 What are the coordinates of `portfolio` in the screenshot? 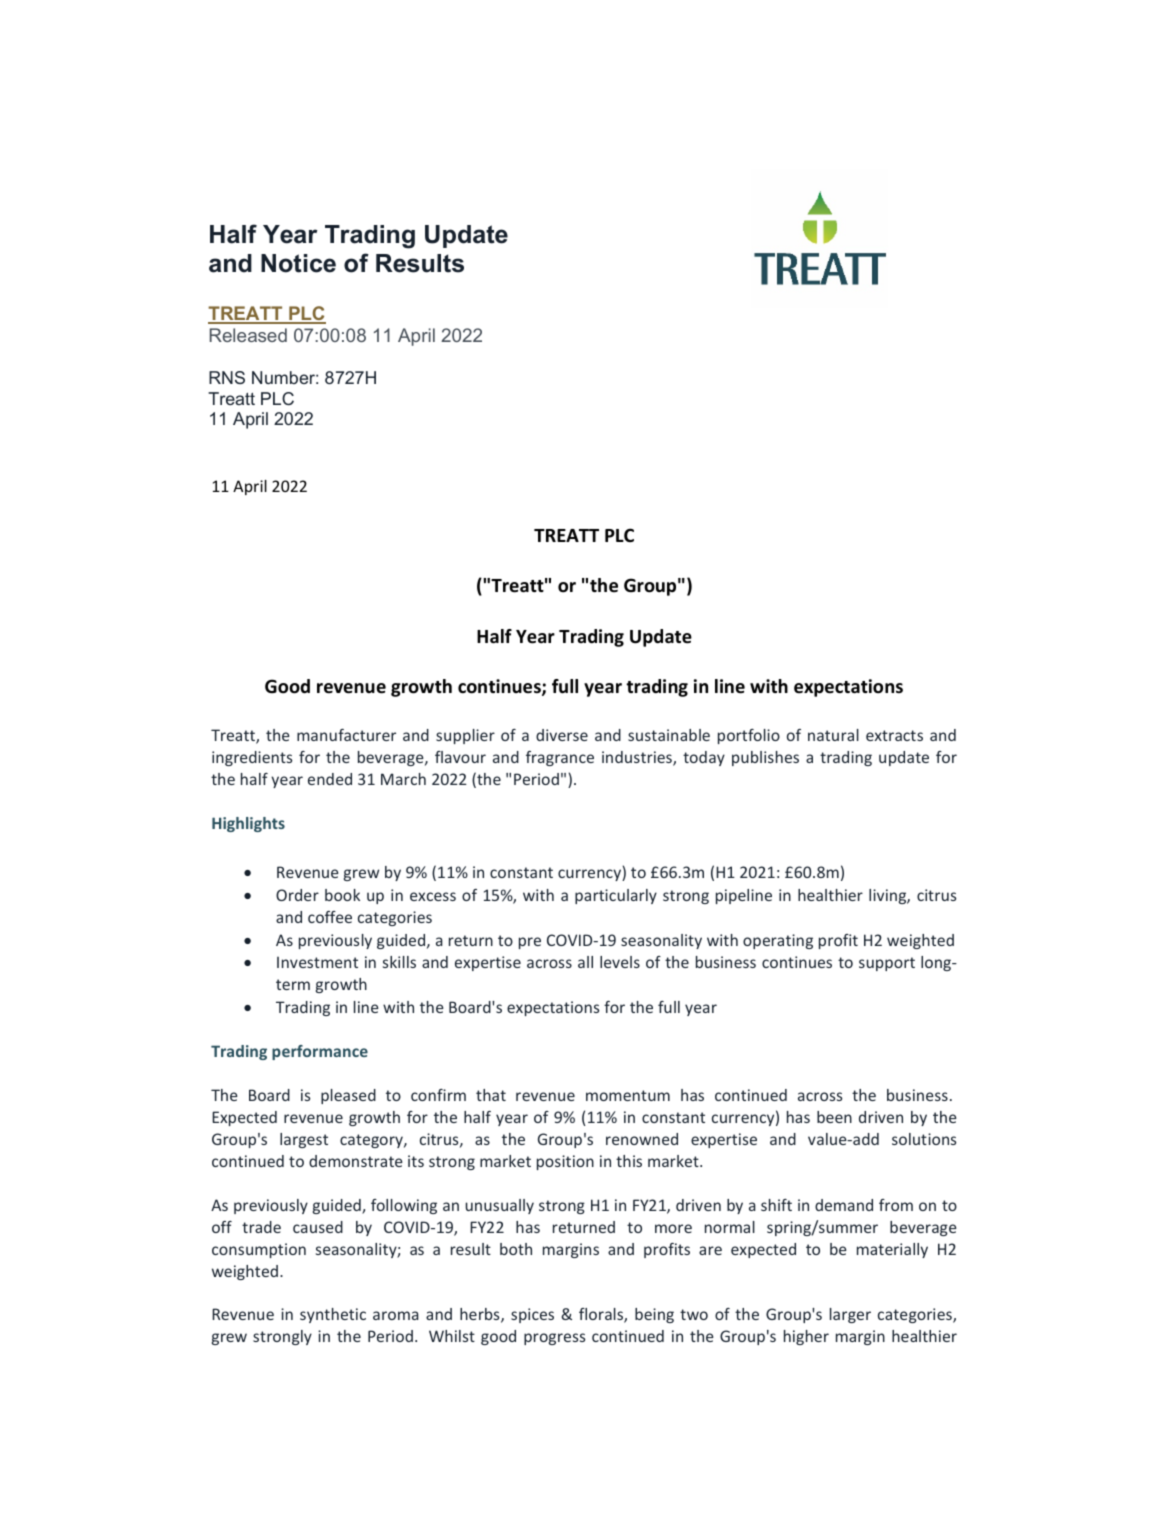 It's located at (749, 736).
